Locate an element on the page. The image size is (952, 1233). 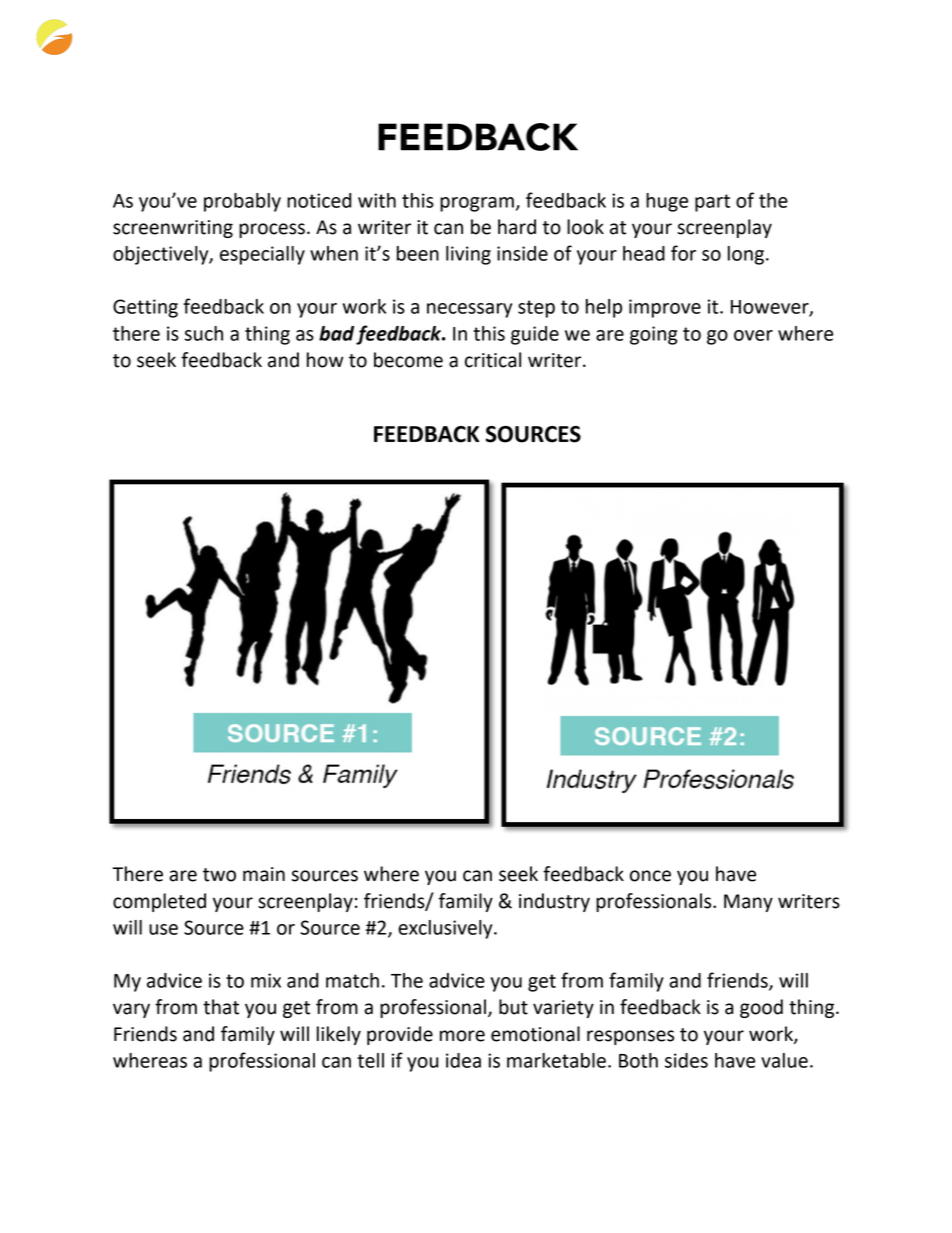
such is located at coordinates (204, 333).
